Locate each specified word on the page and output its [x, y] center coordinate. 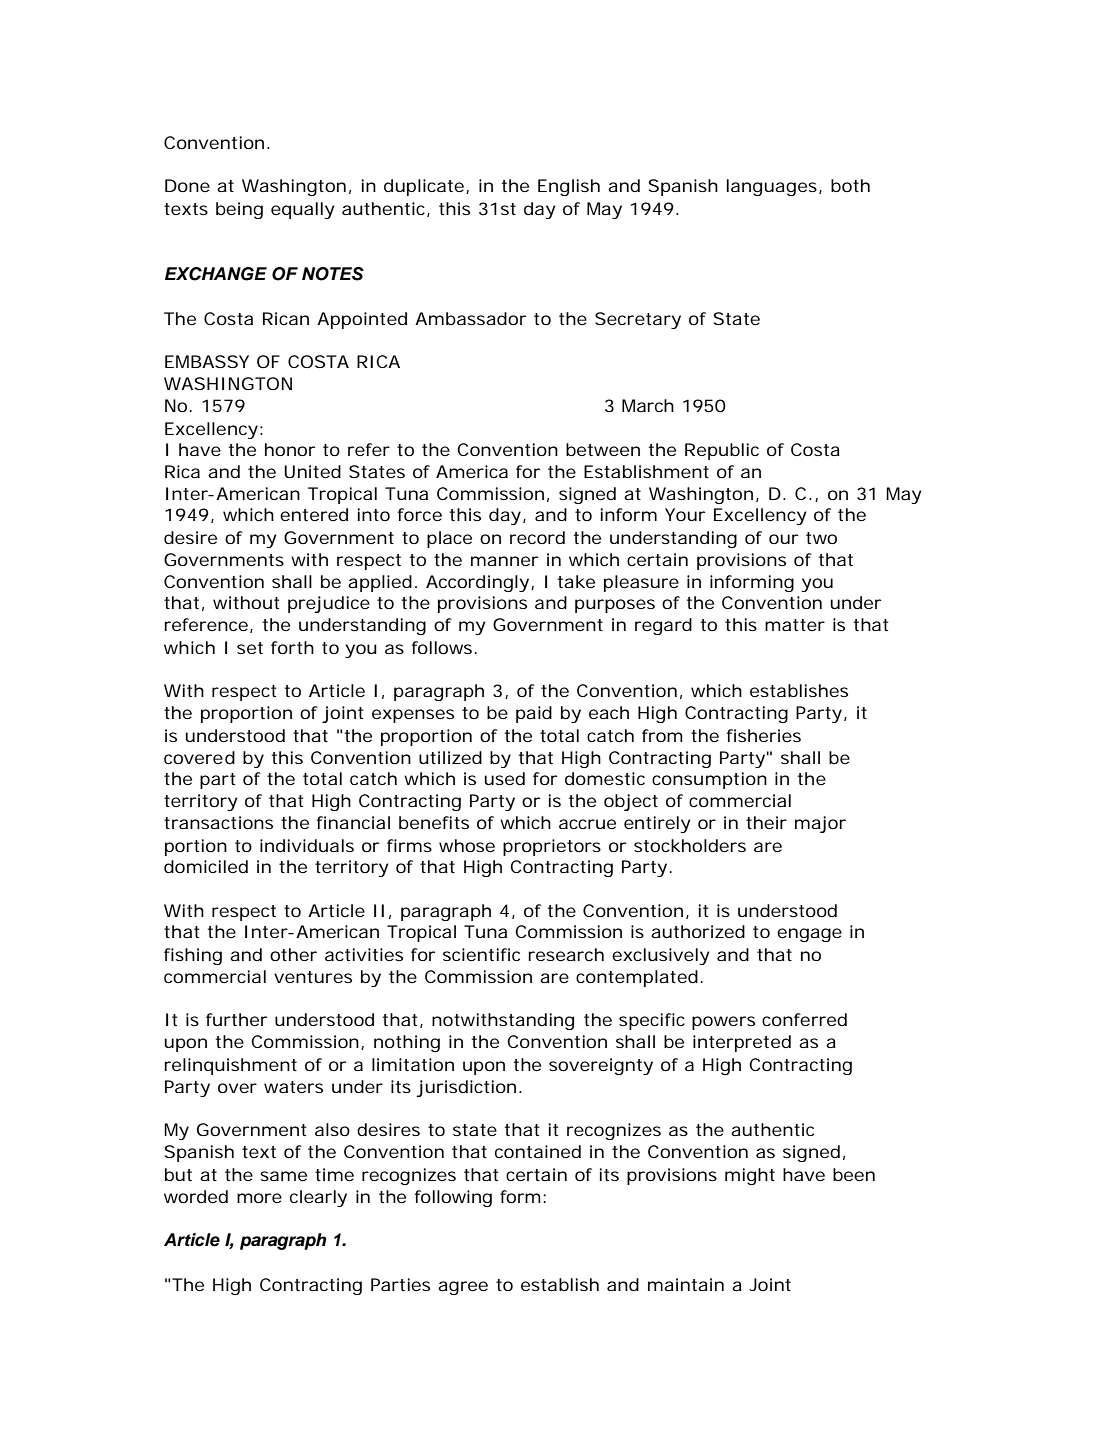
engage [809, 935]
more [259, 1198]
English [569, 187]
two [821, 538]
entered [314, 514]
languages [772, 187]
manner [504, 561]
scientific [481, 954]
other [293, 954]
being [239, 210]
